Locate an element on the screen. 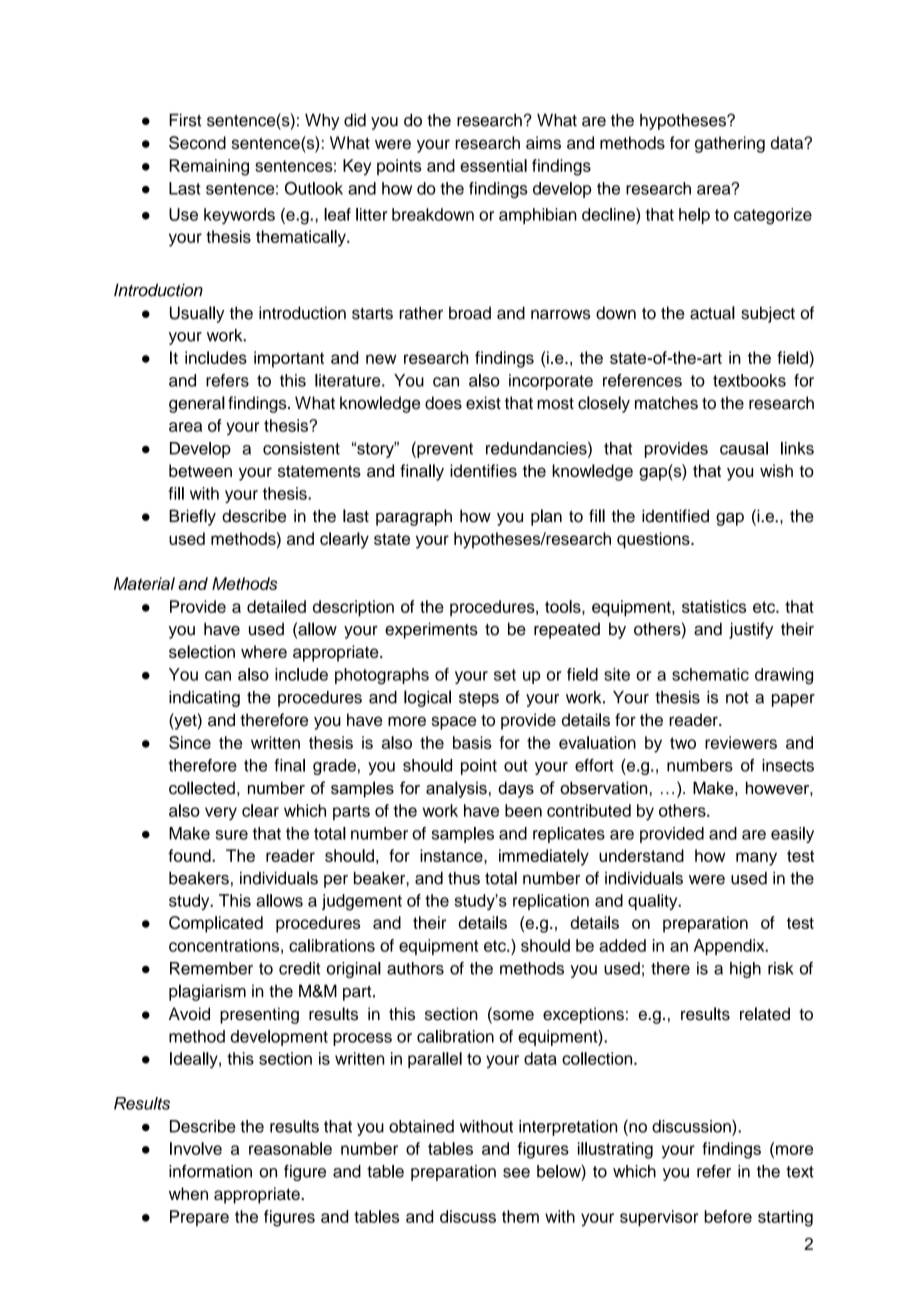  before is located at coordinates (728, 1216).
